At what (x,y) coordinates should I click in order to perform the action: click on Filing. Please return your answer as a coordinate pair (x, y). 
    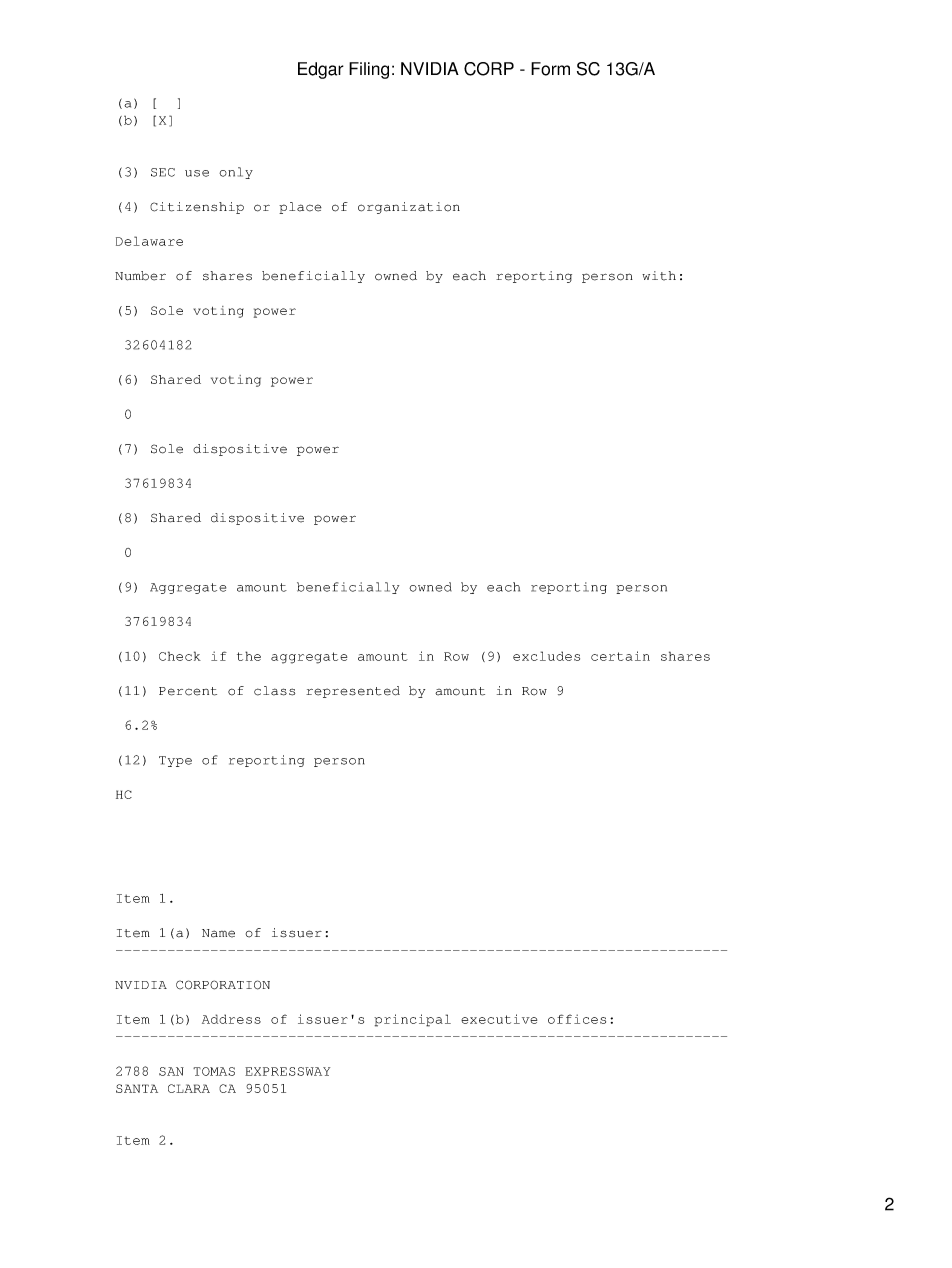
    Looking at the image, I should click on (369, 70).
